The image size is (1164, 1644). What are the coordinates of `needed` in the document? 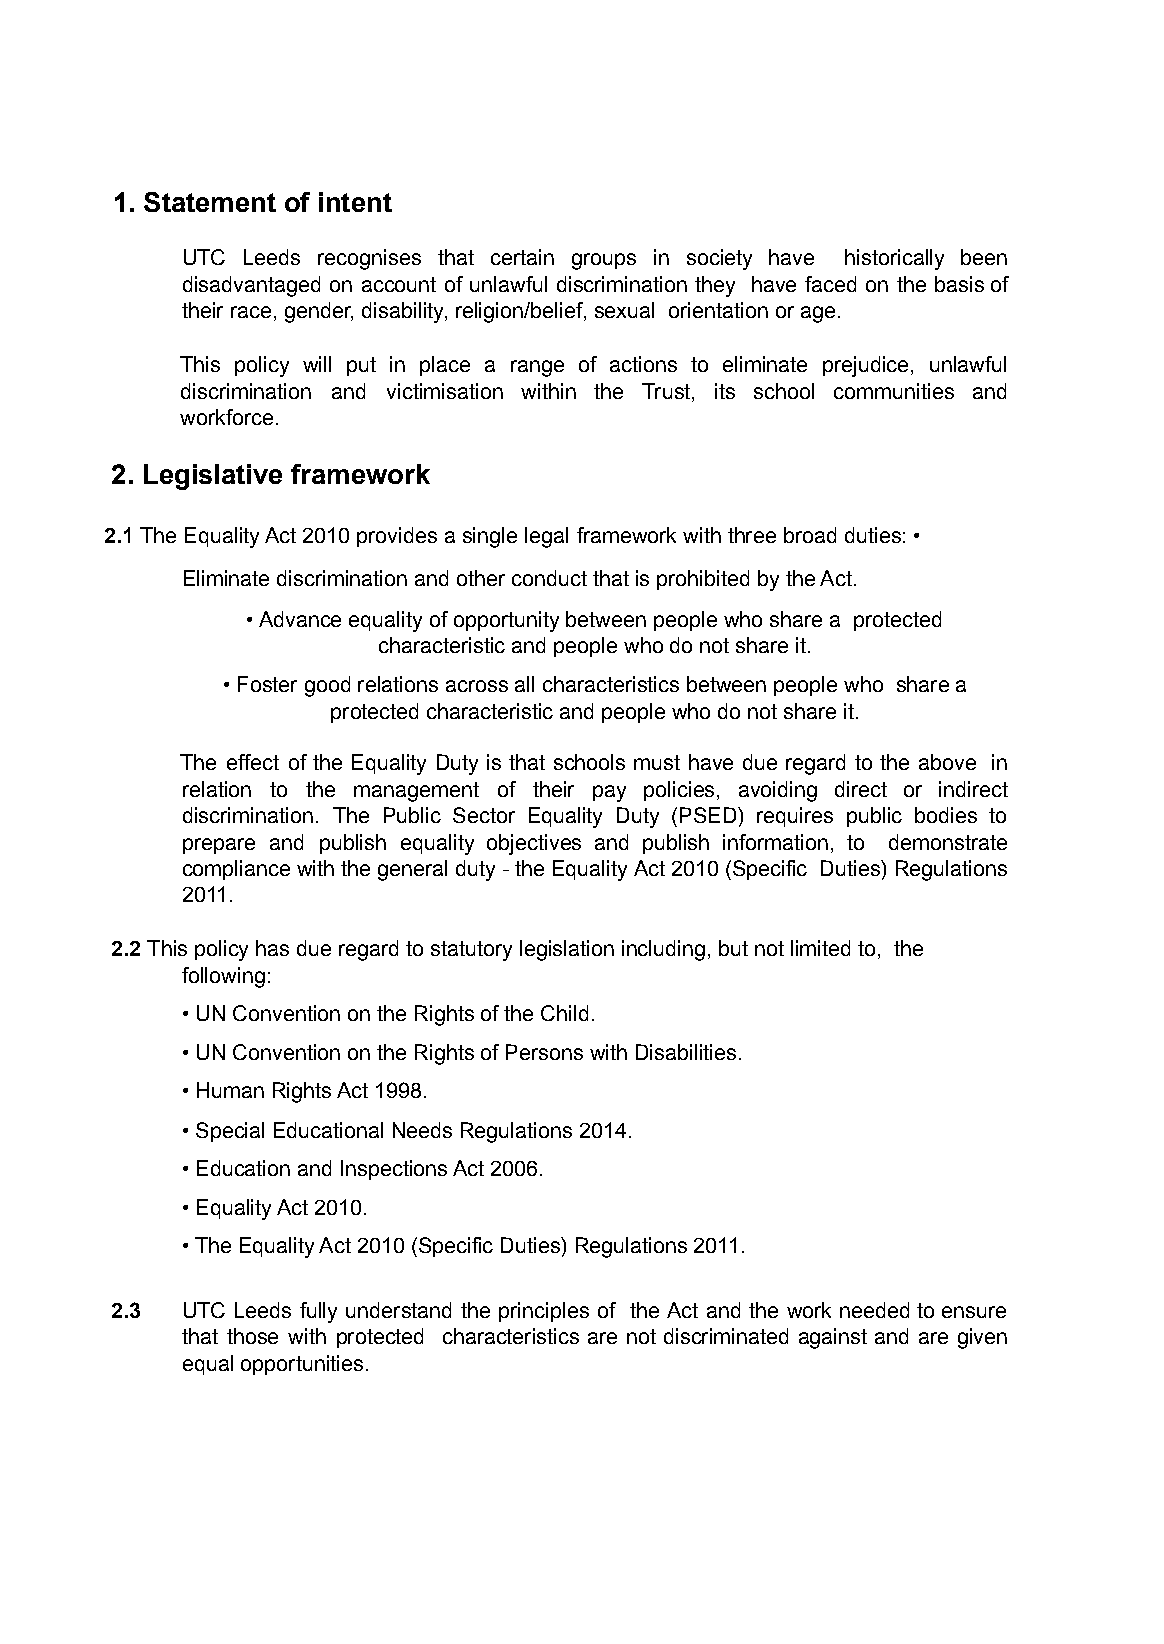 It's located at (874, 1310).
